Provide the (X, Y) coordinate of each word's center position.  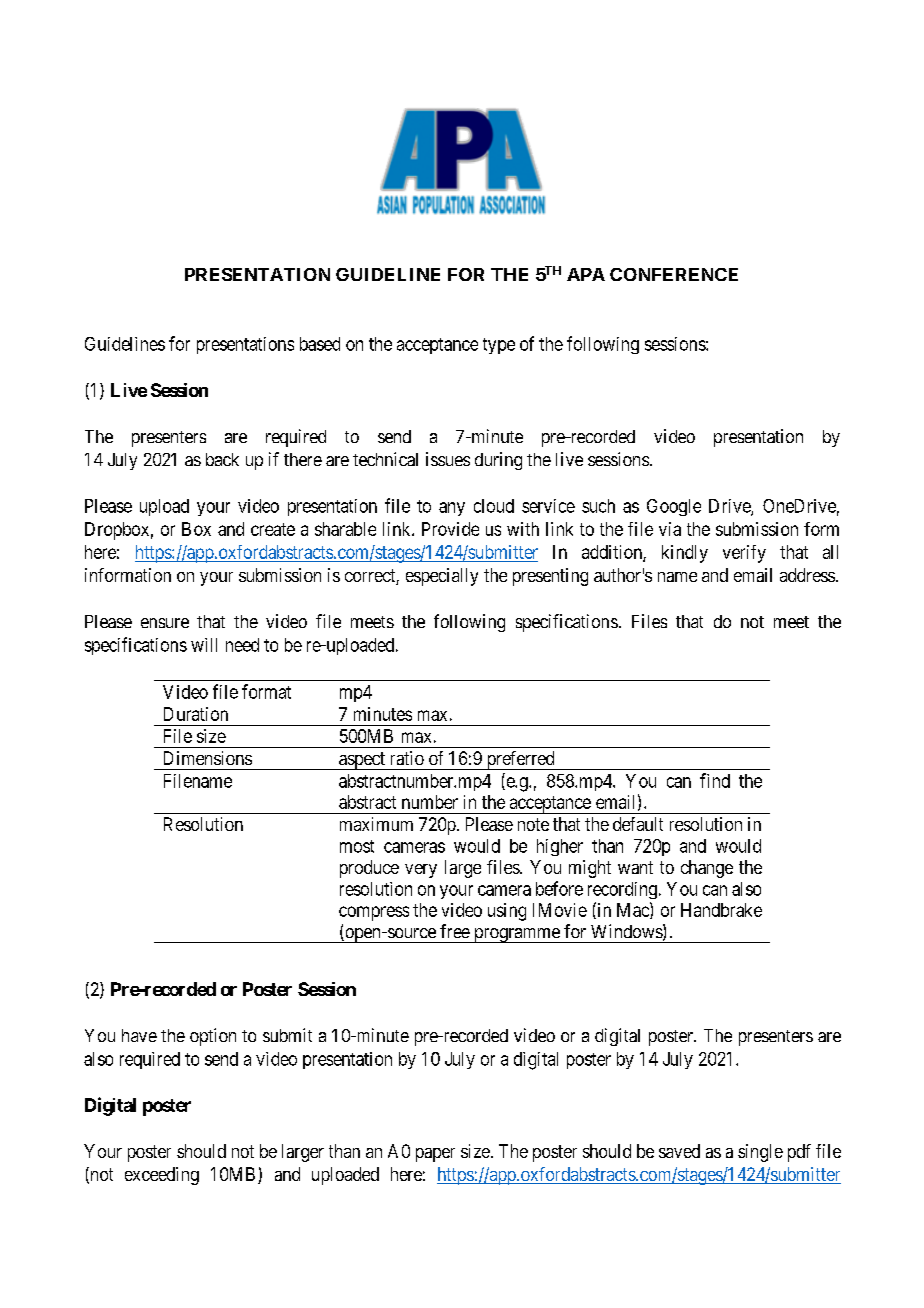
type (499, 346)
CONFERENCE (674, 274)
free (455, 931)
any (452, 509)
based (320, 344)
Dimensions (208, 758)
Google (674, 507)
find (715, 780)
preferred (520, 760)
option (213, 1037)
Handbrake (721, 910)
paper (435, 1155)
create (273, 529)
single (760, 1153)
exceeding (162, 1176)
